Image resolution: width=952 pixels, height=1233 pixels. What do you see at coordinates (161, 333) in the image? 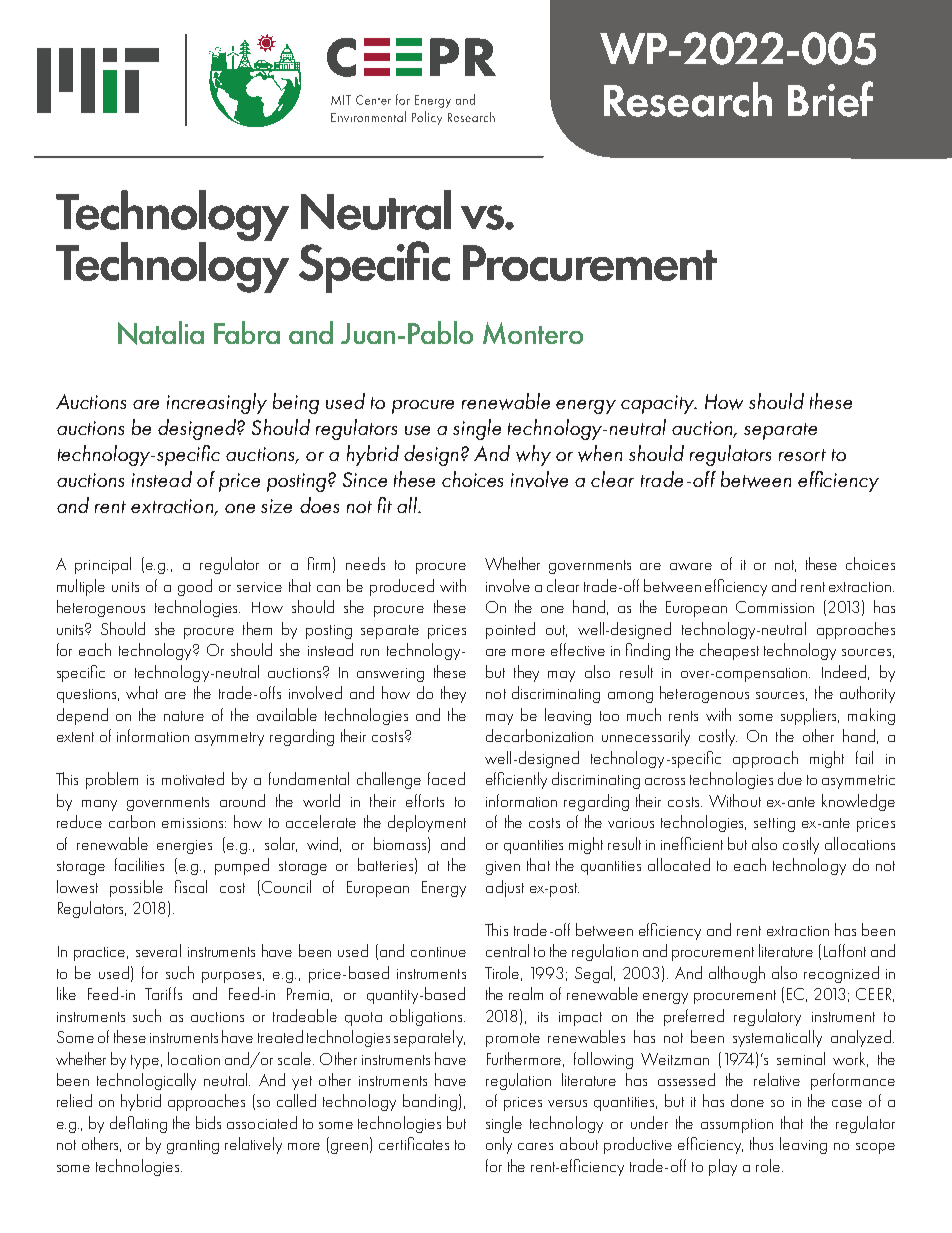
I see `Natalia` at bounding box center [161, 333].
